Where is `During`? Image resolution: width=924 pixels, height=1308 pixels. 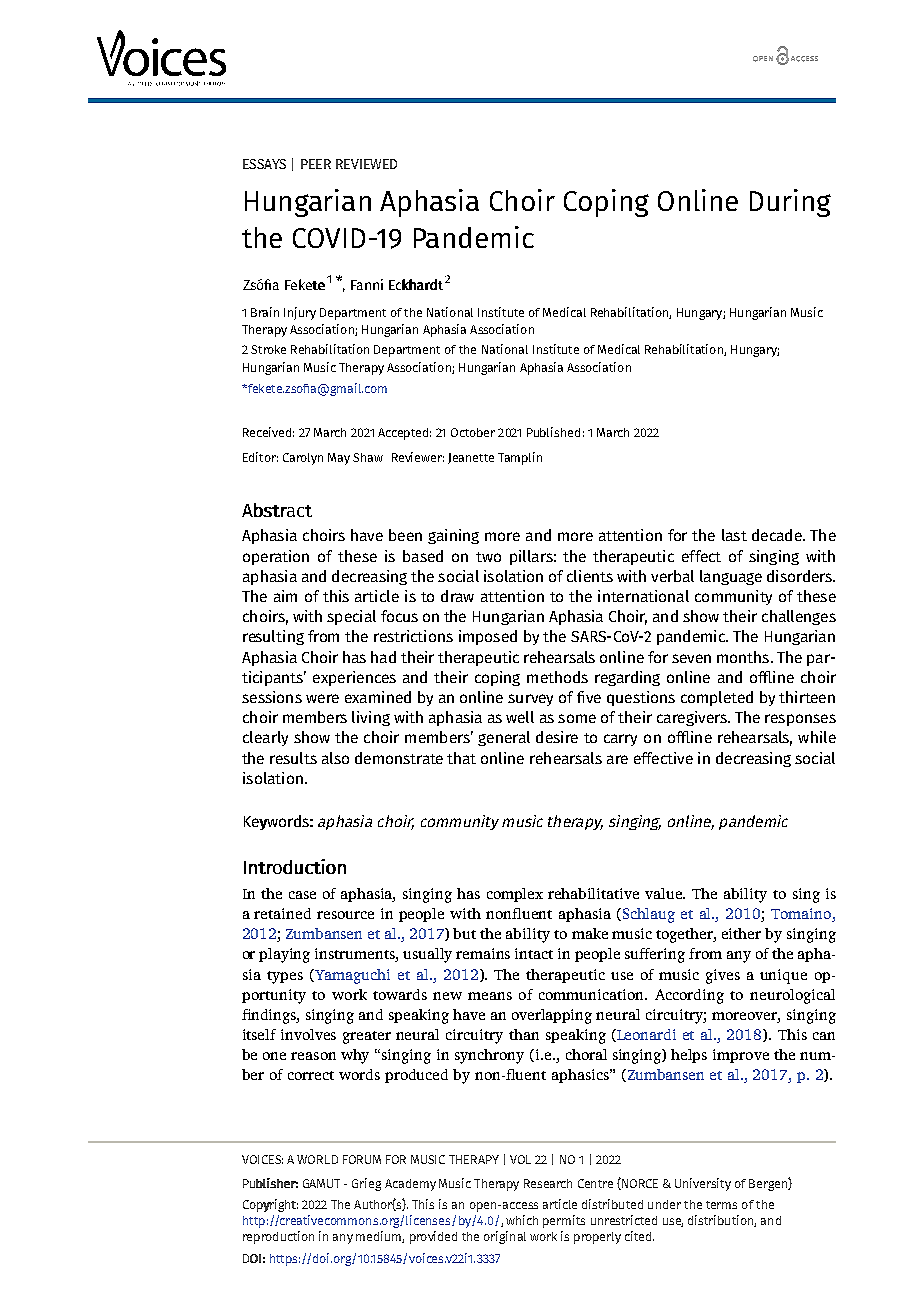 During is located at coordinates (790, 203).
